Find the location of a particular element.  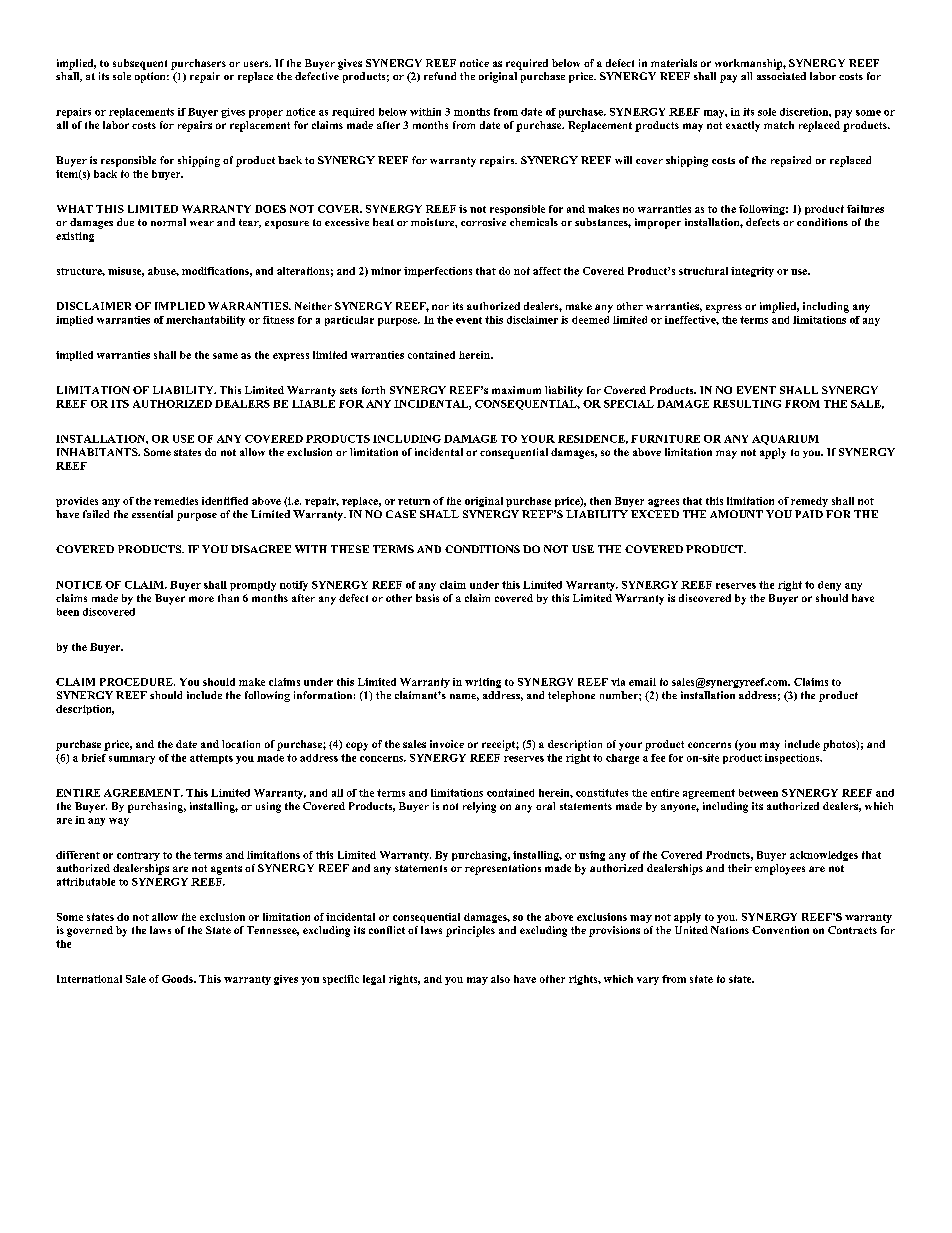

principles is located at coordinates (470, 931).
